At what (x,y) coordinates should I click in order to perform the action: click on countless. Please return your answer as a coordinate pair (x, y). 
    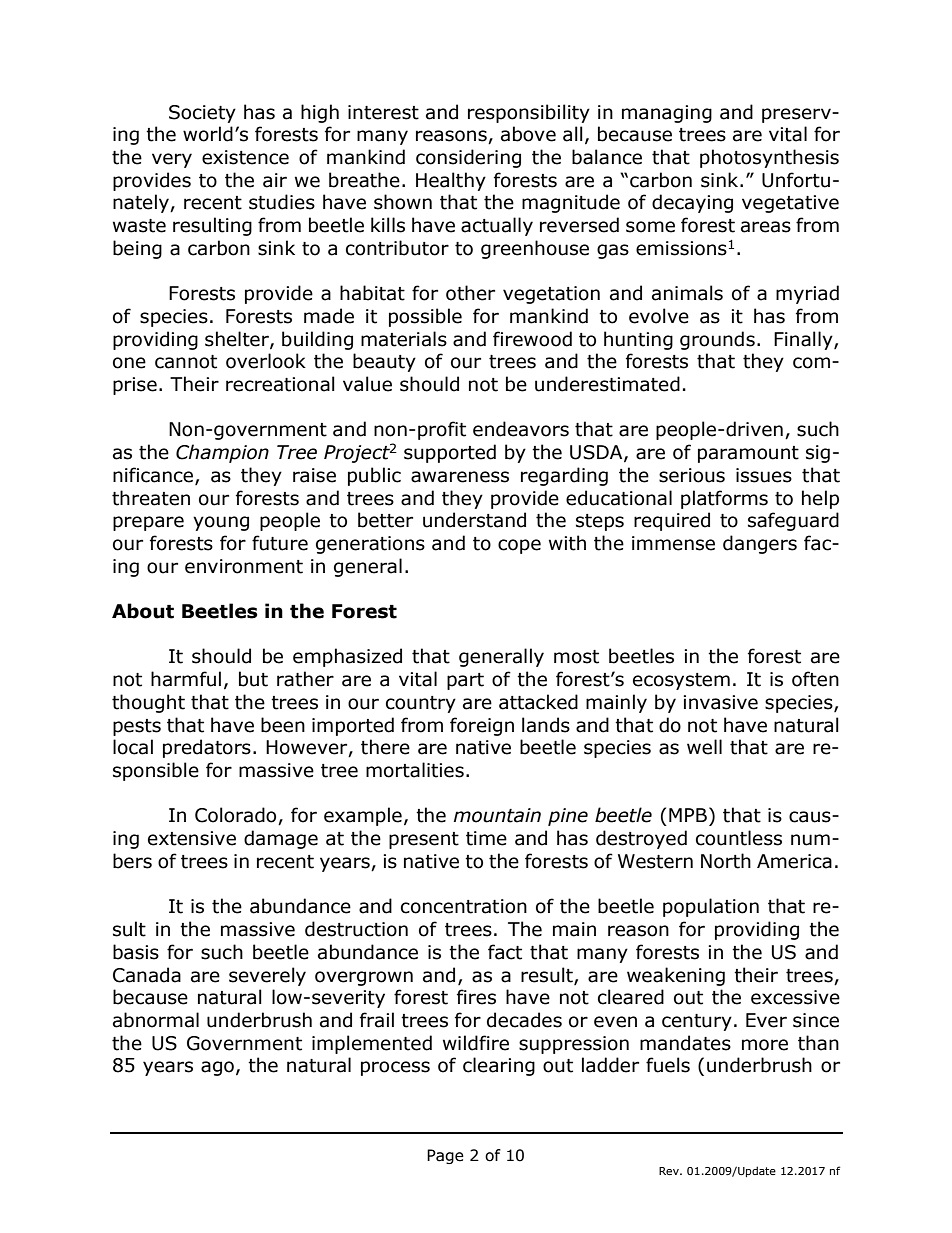
    Looking at the image, I should click on (739, 838).
